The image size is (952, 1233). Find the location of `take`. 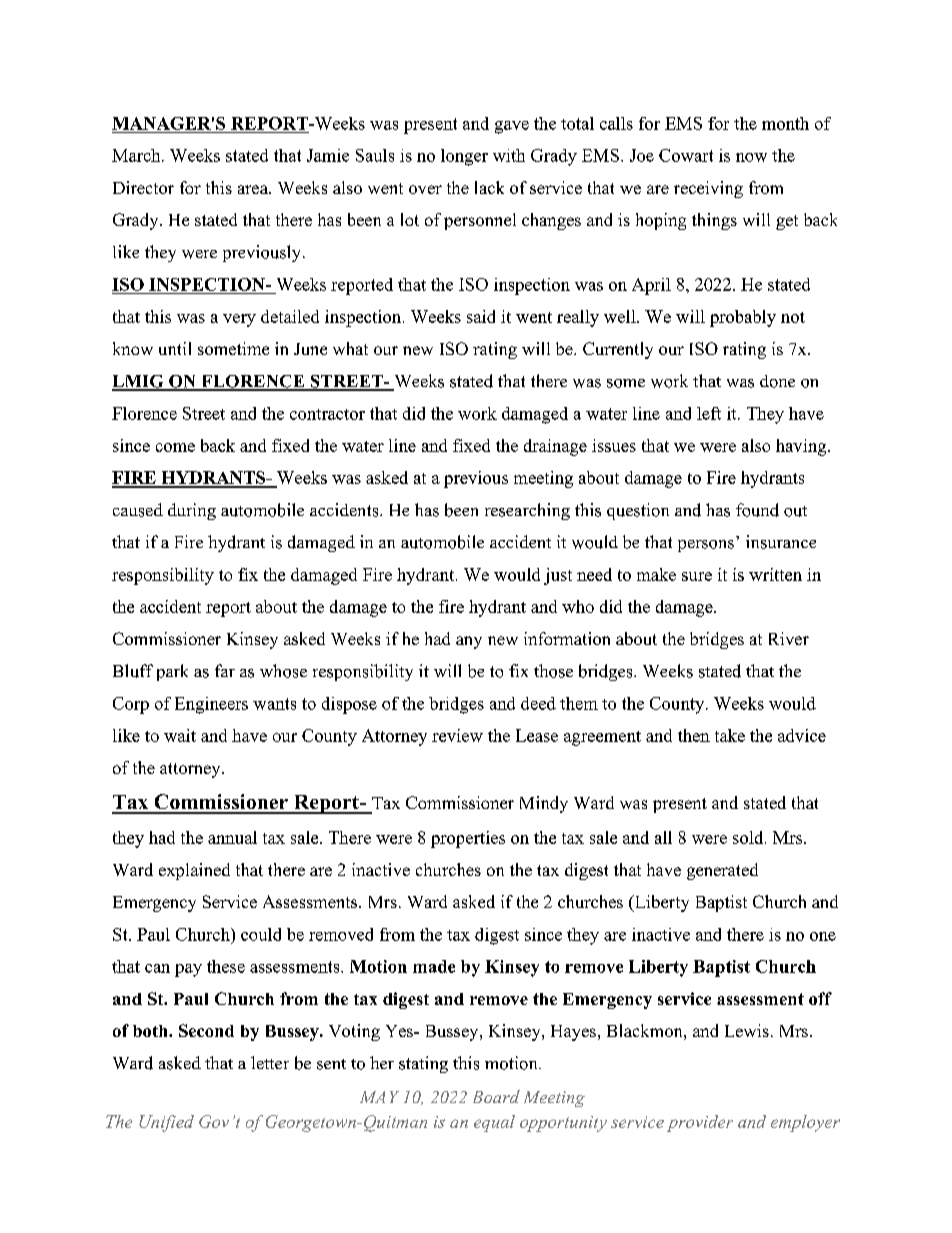

take is located at coordinates (730, 735).
